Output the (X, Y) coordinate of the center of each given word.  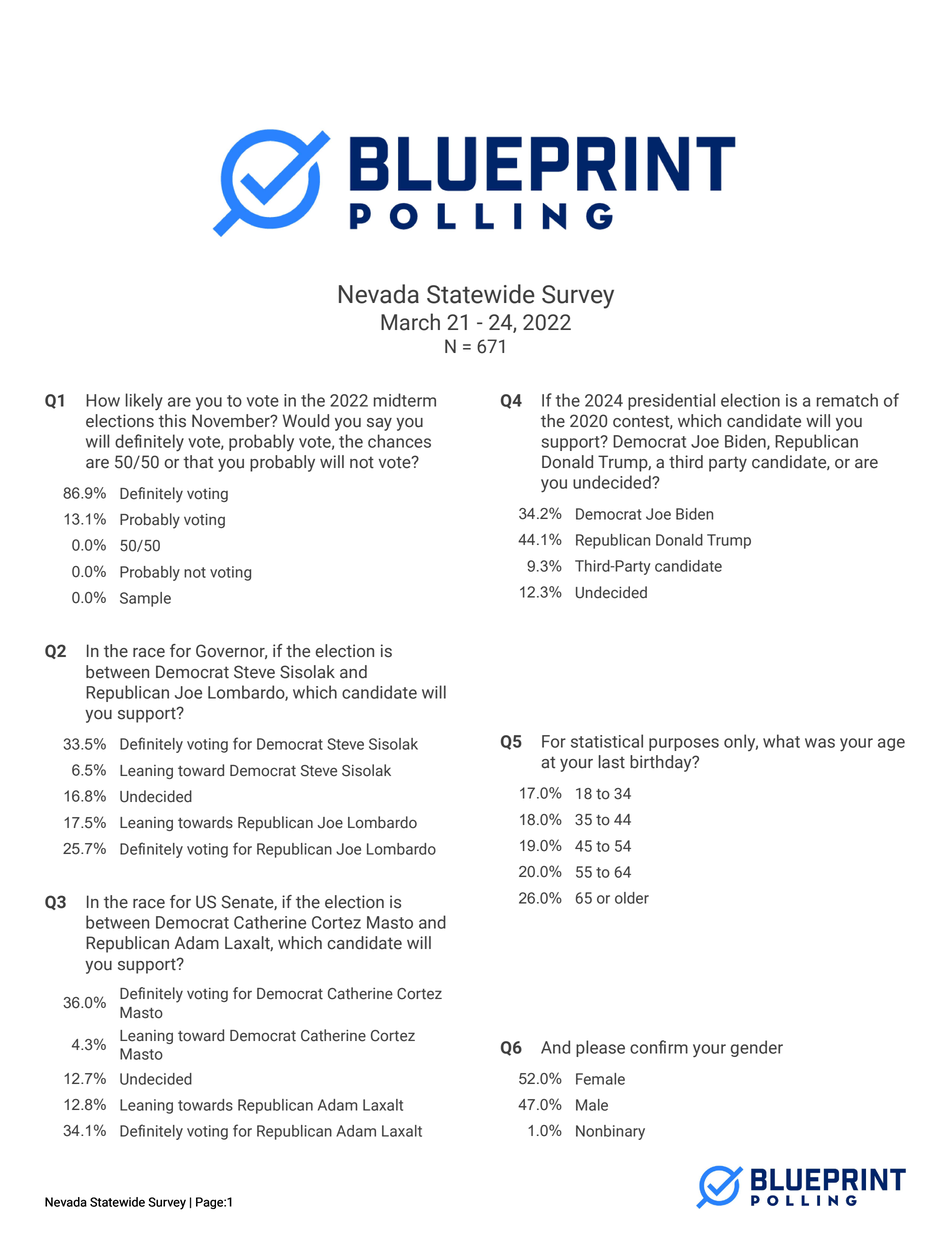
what (781, 741)
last (612, 762)
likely (144, 402)
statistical (607, 741)
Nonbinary (610, 1132)
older (632, 898)
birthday (662, 763)
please (600, 1048)
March (410, 322)
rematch (847, 400)
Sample (145, 599)
